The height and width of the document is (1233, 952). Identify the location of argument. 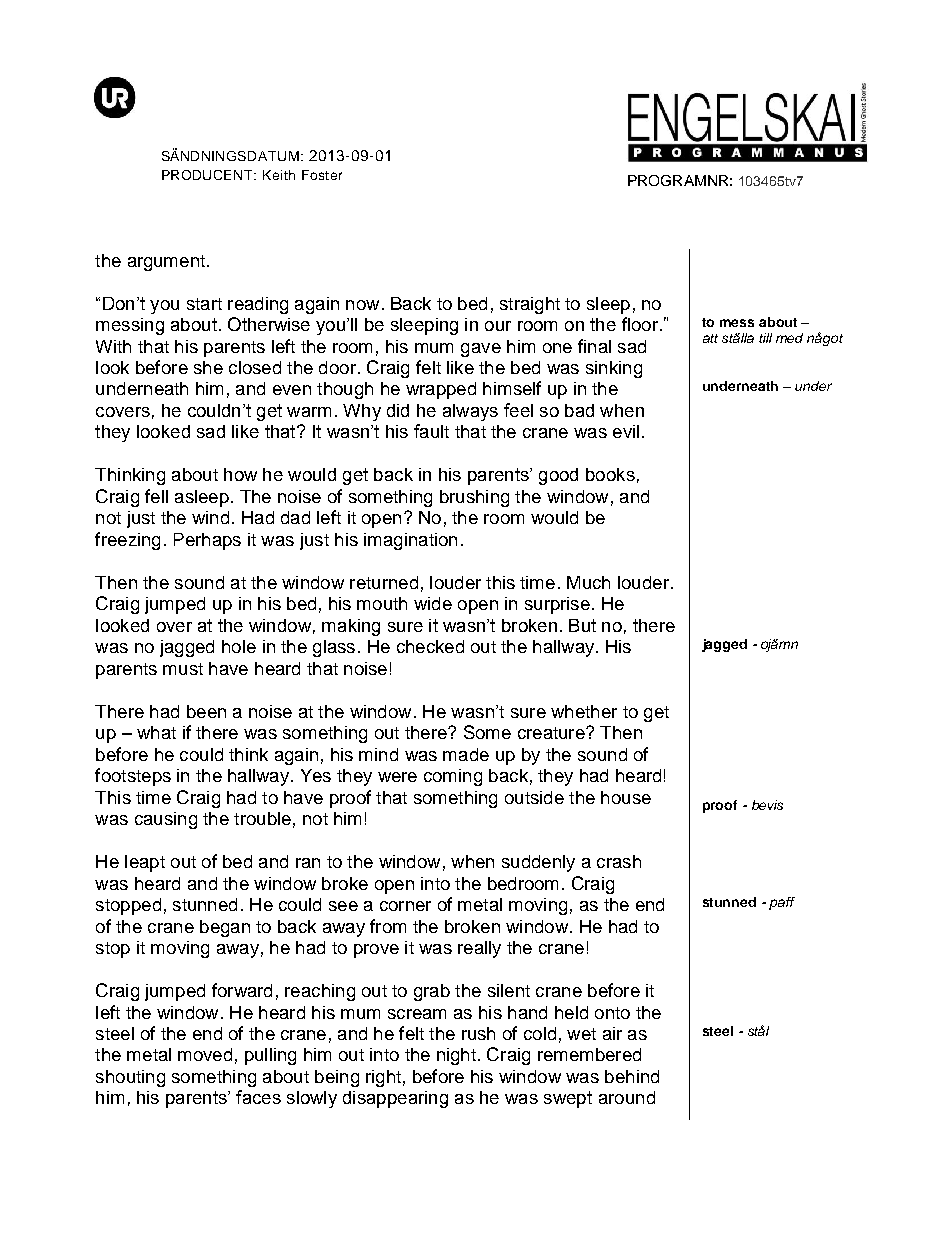
(166, 263).
